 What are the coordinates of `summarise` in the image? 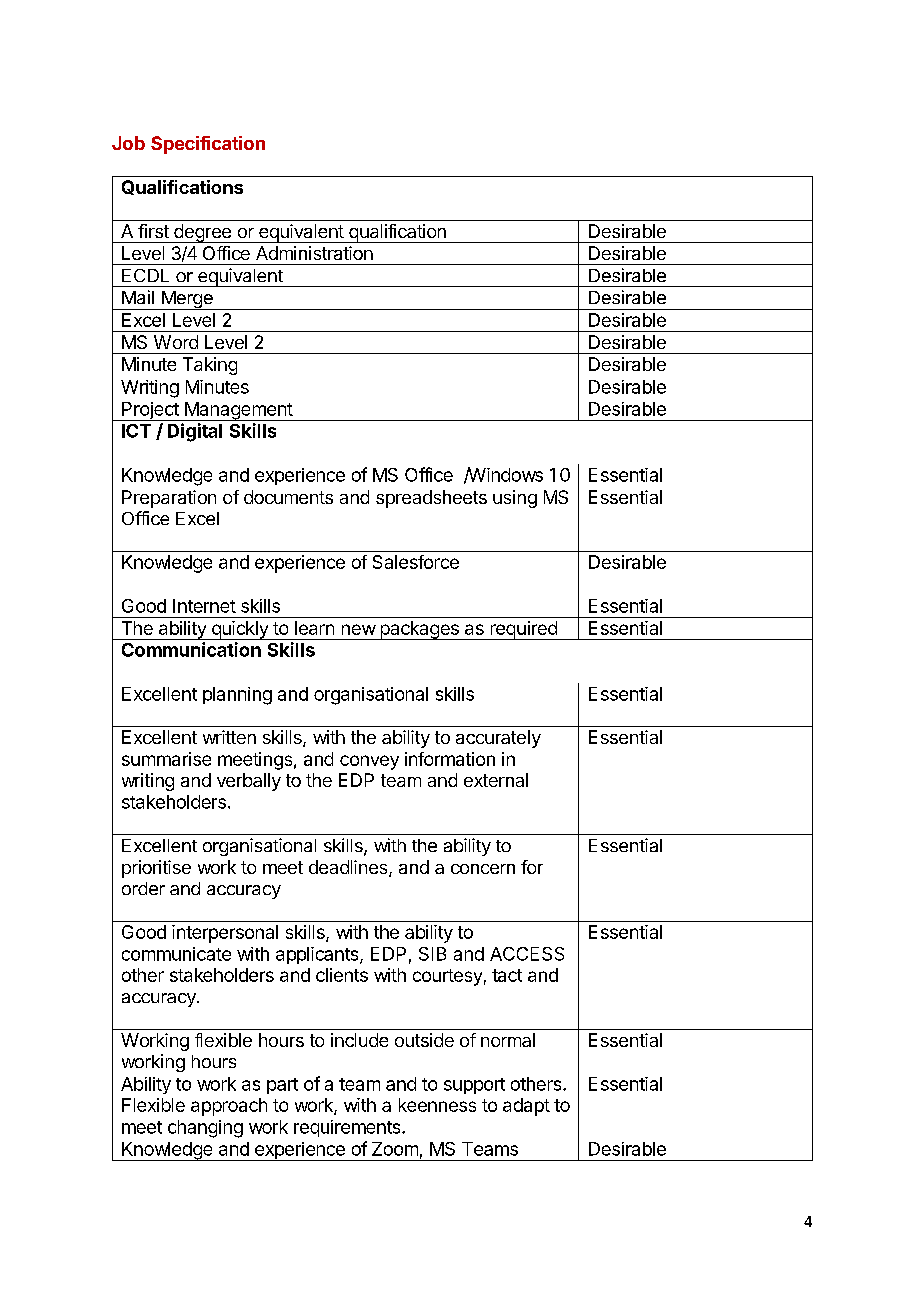 It's located at (166, 759).
